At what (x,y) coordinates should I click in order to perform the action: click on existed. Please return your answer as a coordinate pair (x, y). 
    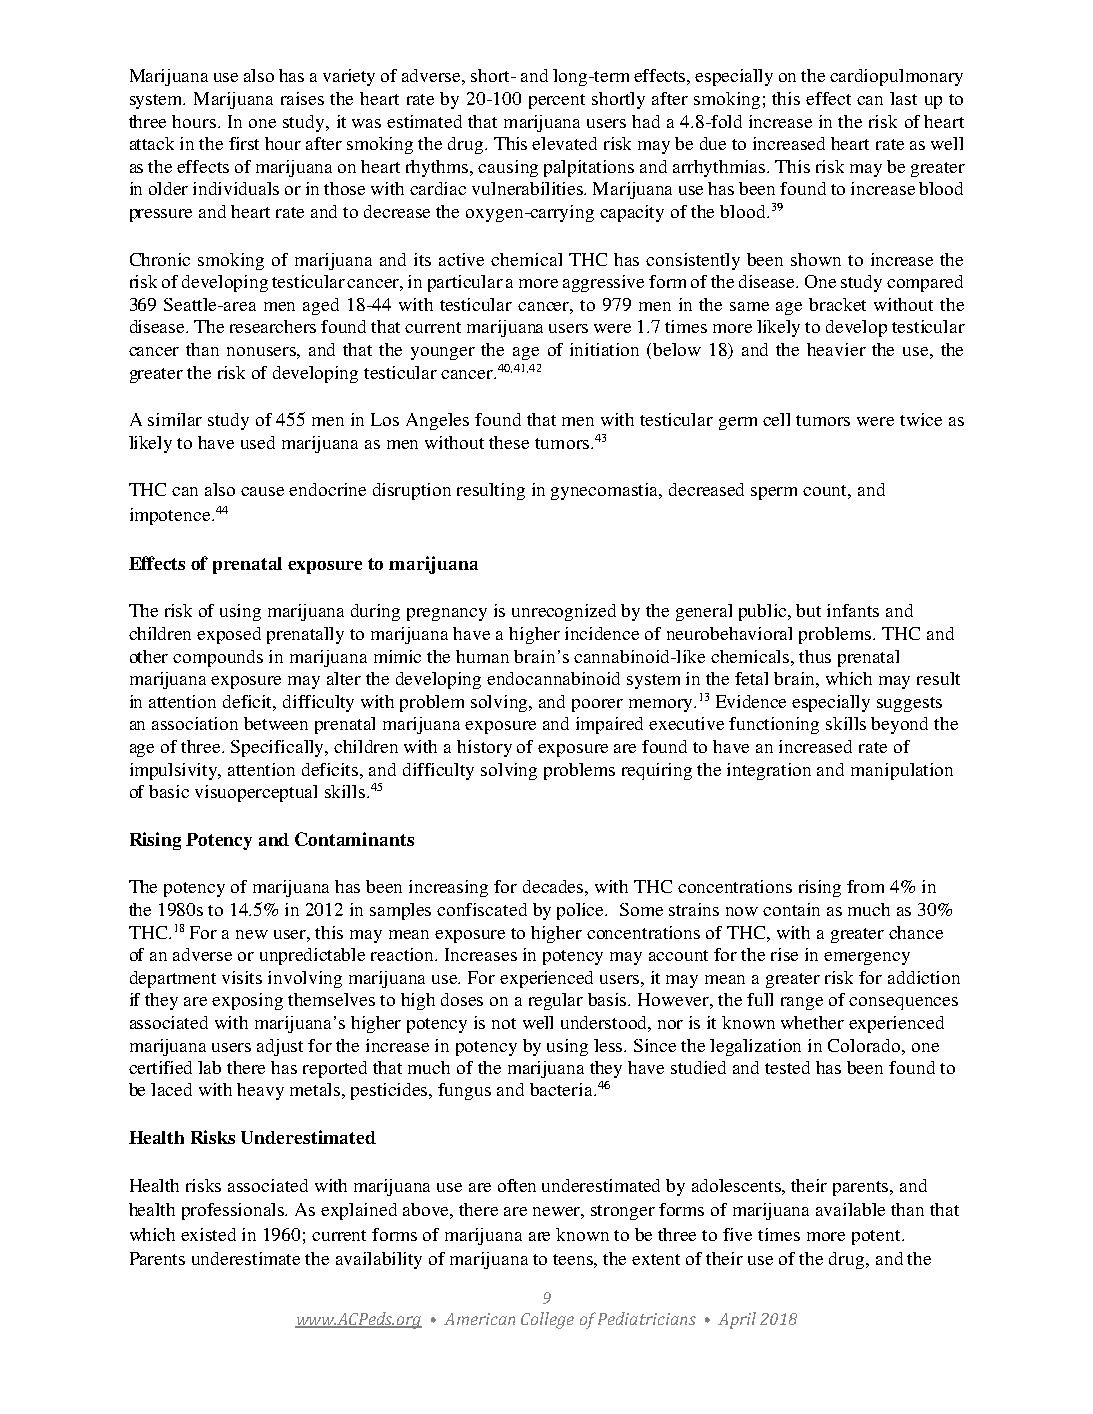
    Looking at the image, I should click on (208, 1234).
